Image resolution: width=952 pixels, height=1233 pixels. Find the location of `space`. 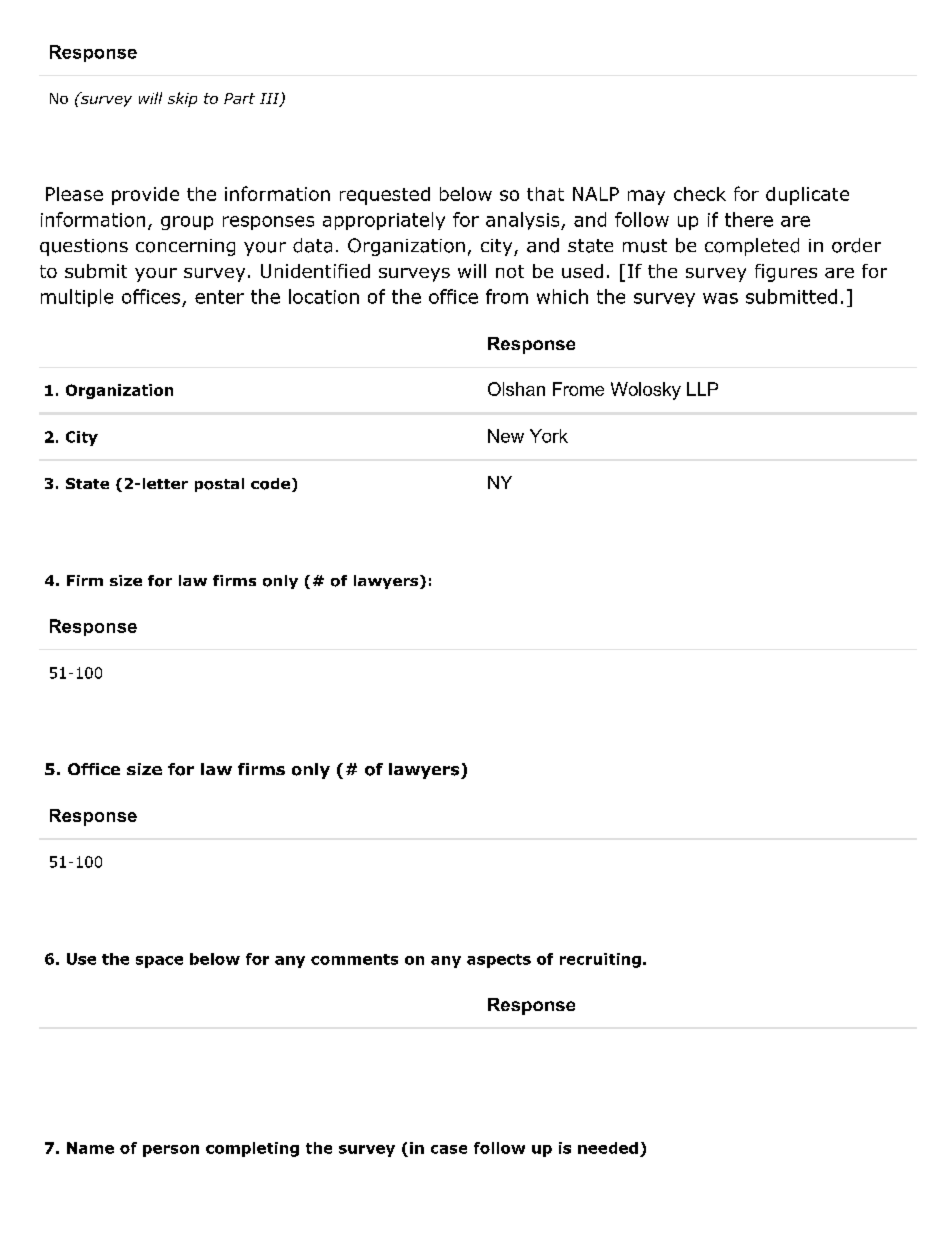

space is located at coordinates (159, 962).
